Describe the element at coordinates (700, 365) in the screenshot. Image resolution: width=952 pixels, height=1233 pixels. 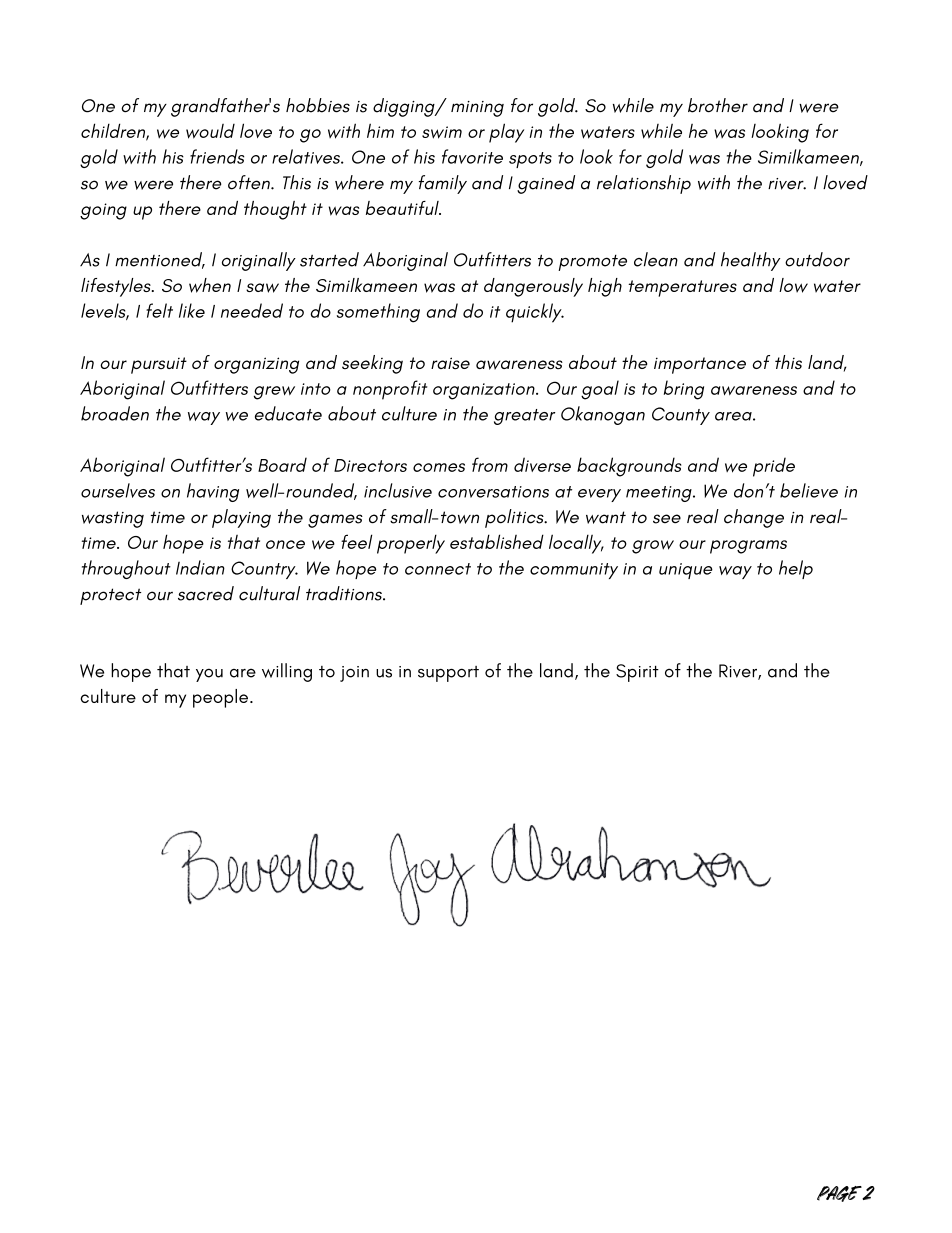
I see `importance` at that location.
